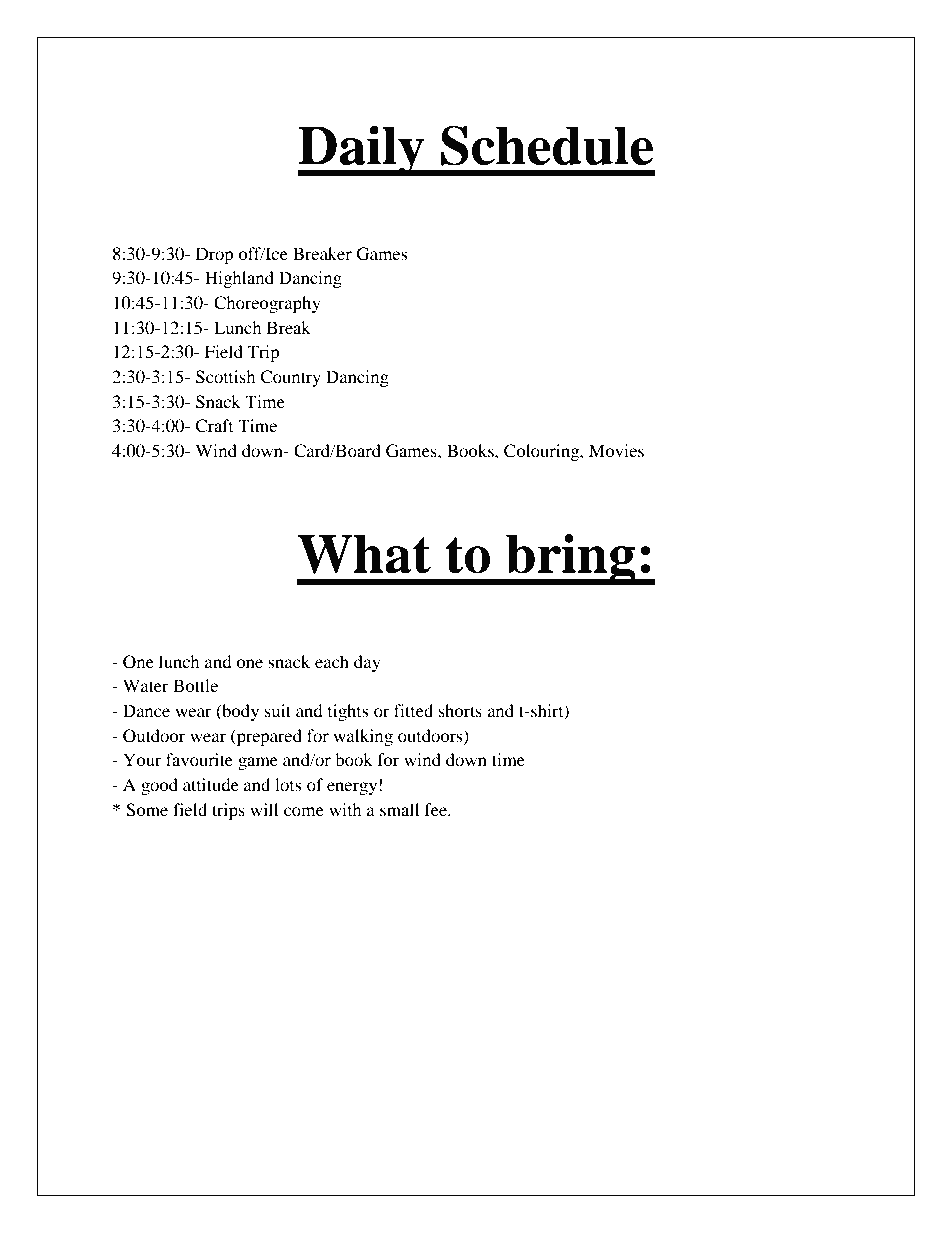  Describe the element at coordinates (364, 554) in the screenshot. I see `What` at that location.
